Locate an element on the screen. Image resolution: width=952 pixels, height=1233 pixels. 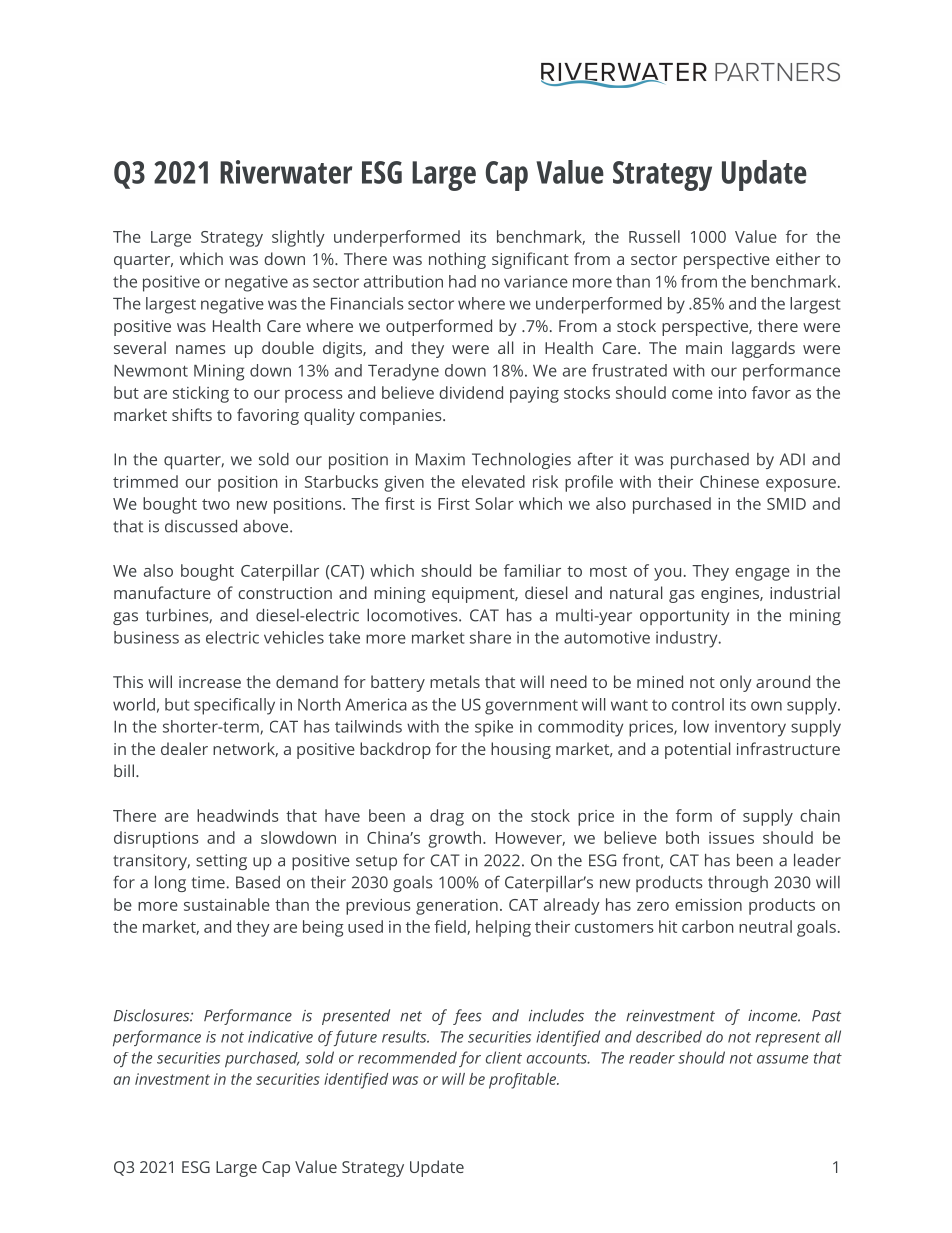
spike is located at coordinates (494, 728).
